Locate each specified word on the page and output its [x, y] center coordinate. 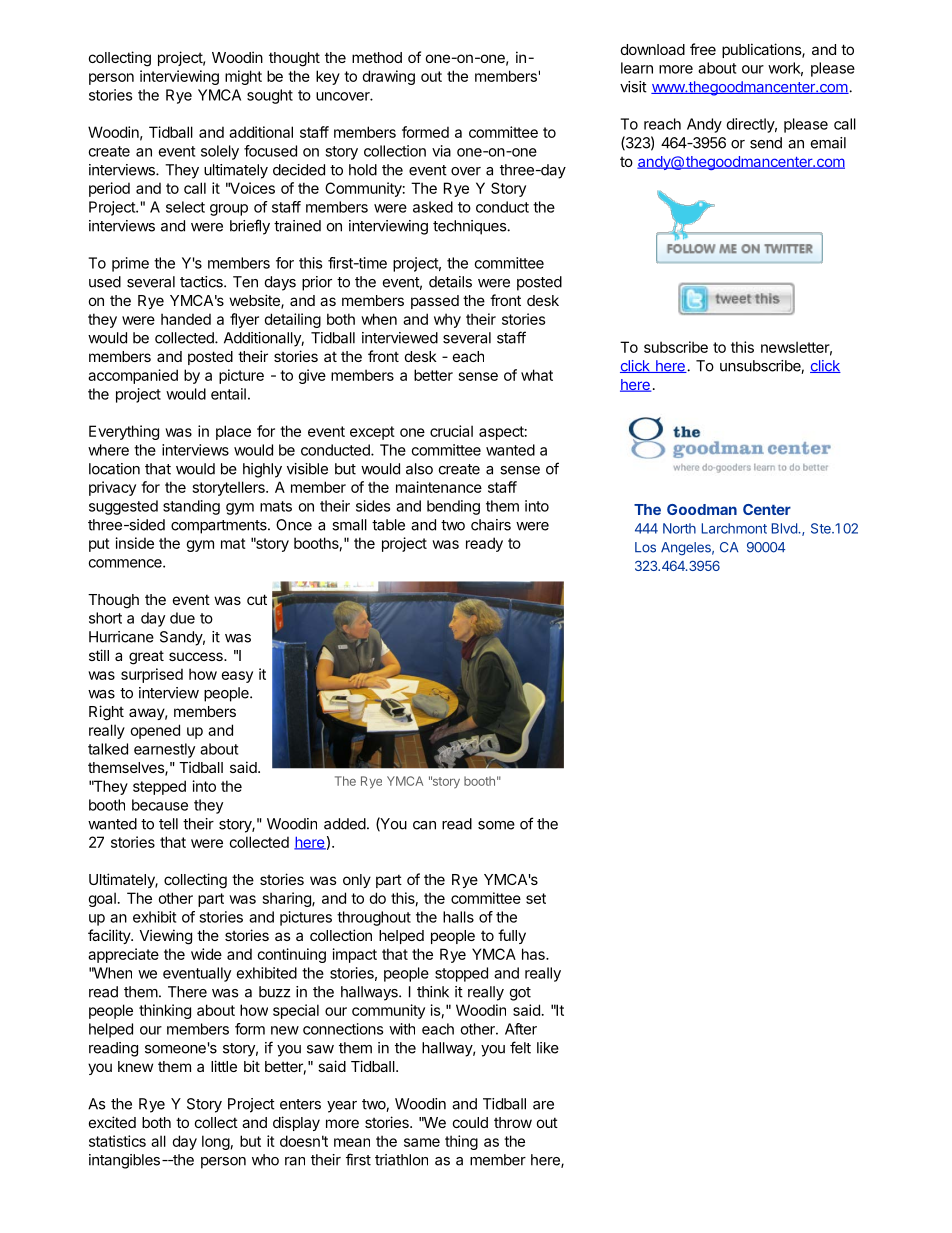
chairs [491, 525]
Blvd [785, 528]
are [543, 1105]
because [160, 805]
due [182, 618]
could [470, 1122]
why [447, 320]
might [243, 77]
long [216, 1142]
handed [186, 319]
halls [458, 917]
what [537, 375]
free [703, 49]
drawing [388, 77]
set [536, 898]
